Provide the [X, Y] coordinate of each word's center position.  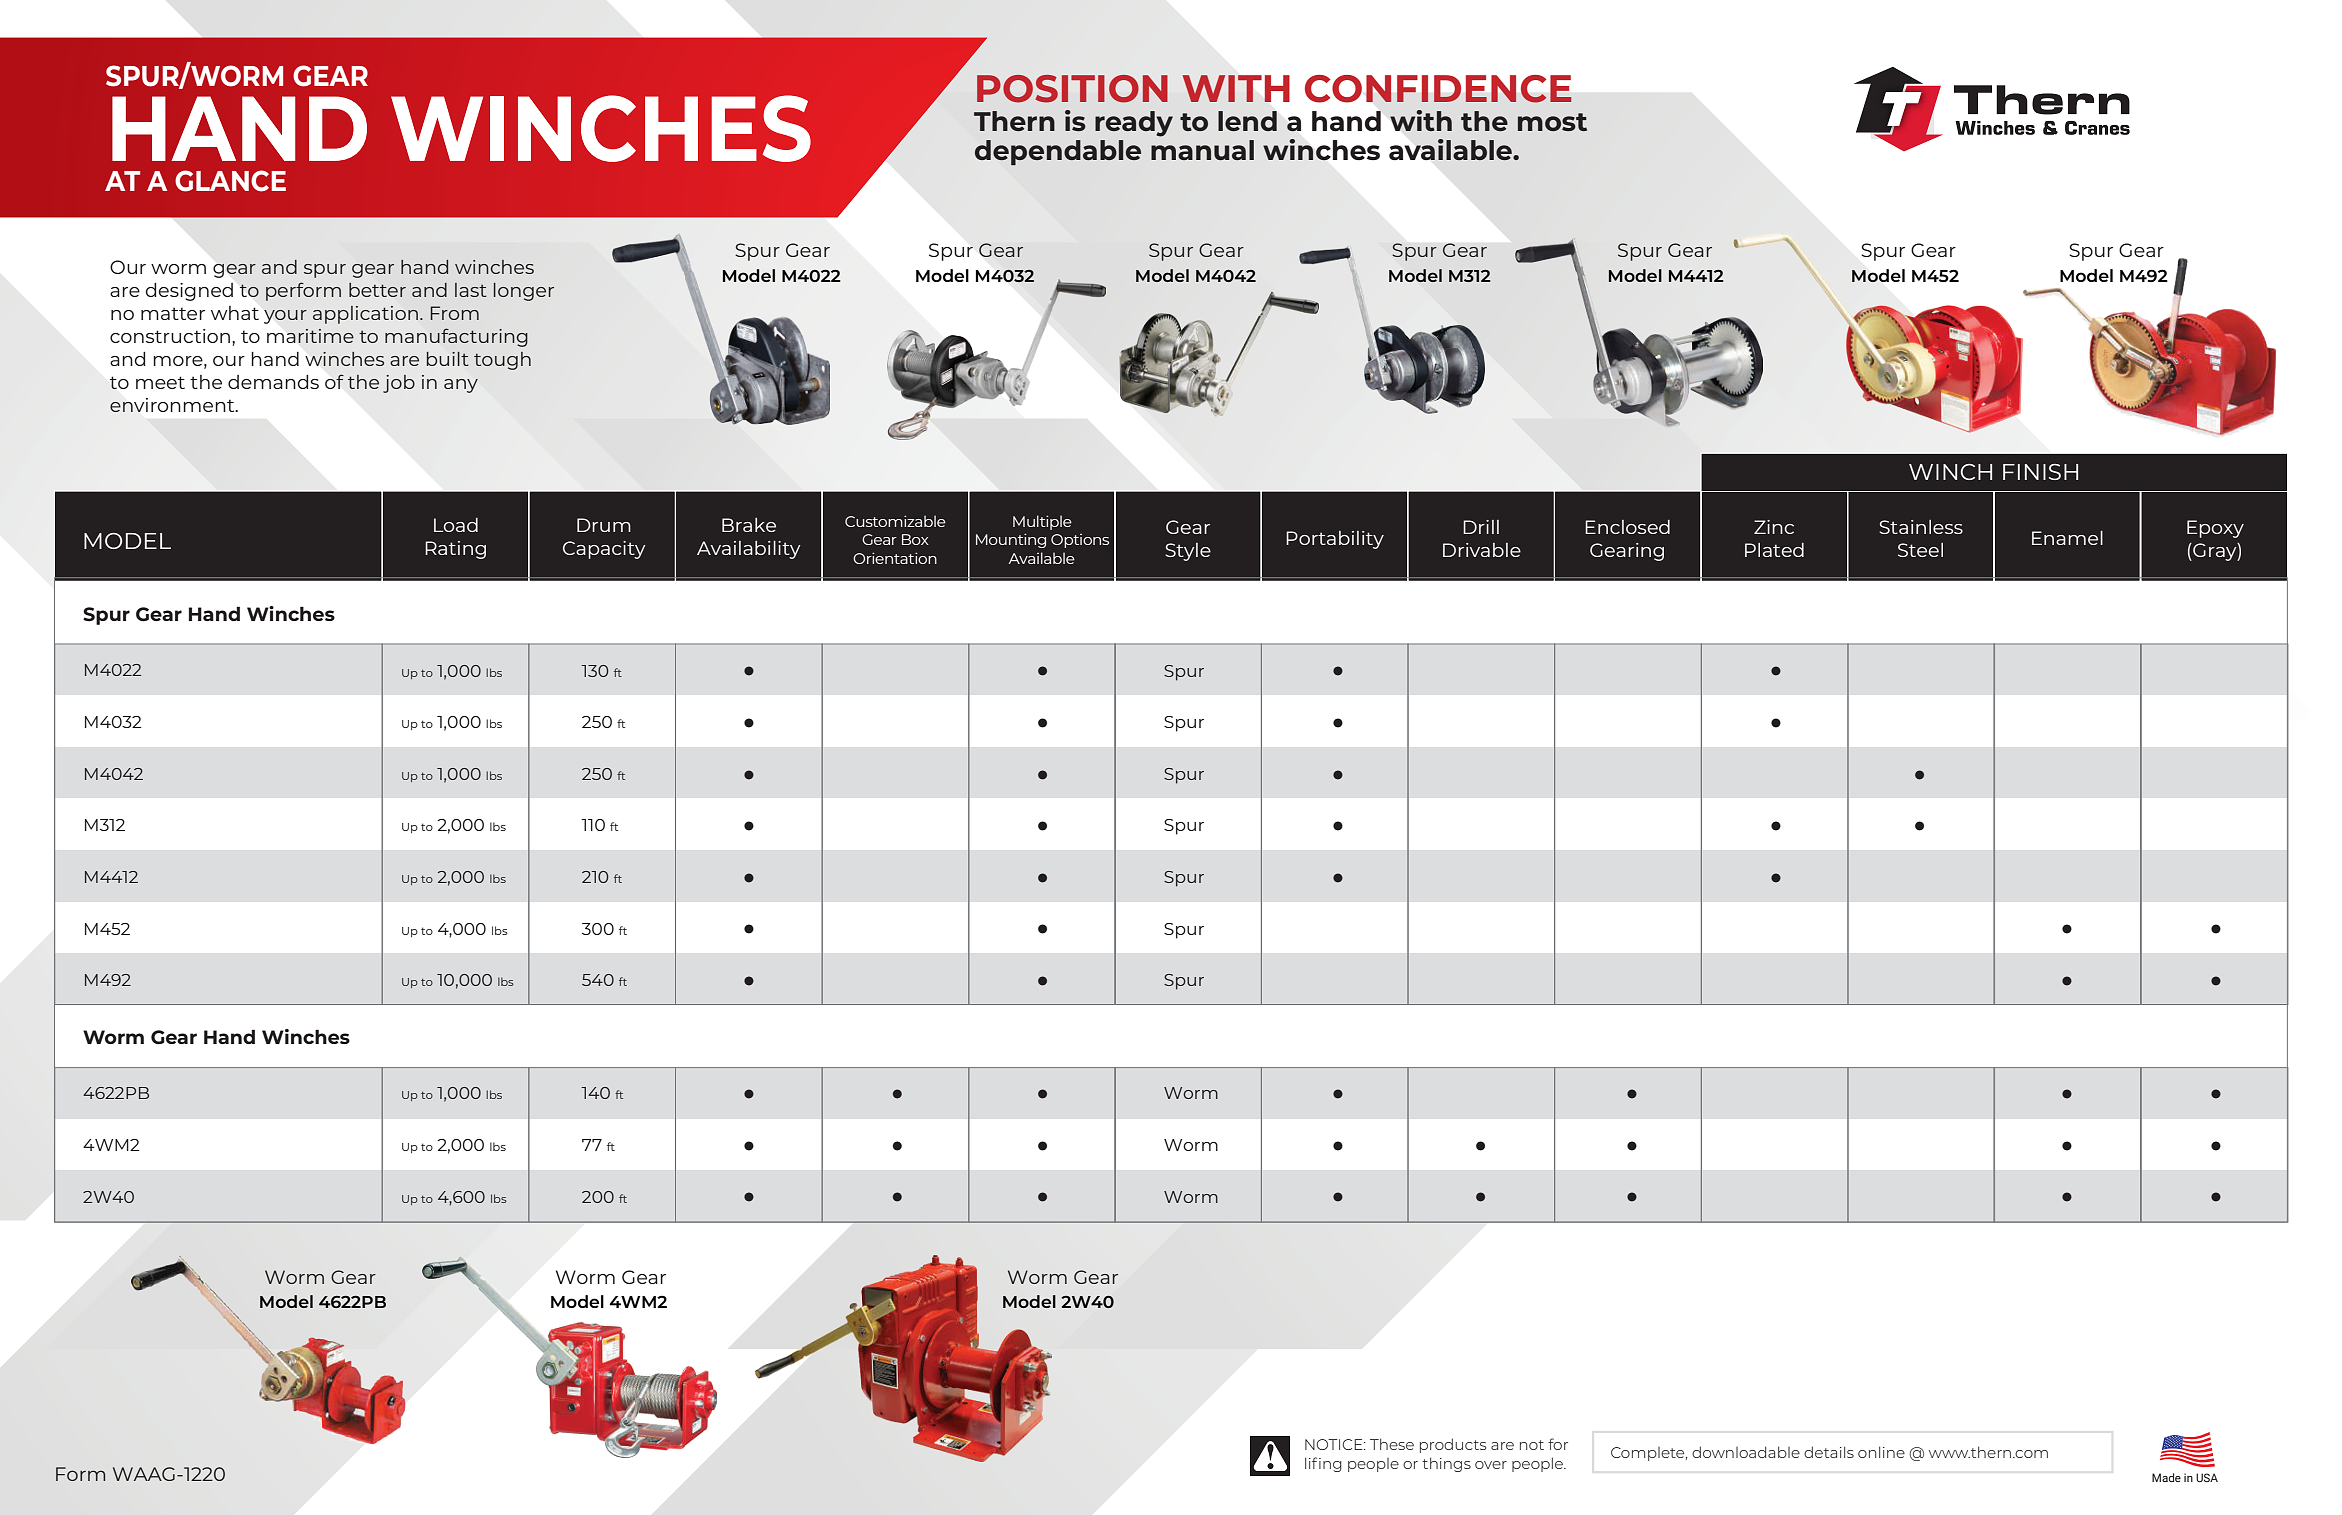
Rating [455, 550]
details [1829, 1452]
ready [1134, 124]
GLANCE [230, 181]
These [1392, 1444]
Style [1188, 552]
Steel [1920, 550]
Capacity [604, 550]
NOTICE [1335, 1444]
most [1552, 122]
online [1881, 1452]
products [1453, 1445]
